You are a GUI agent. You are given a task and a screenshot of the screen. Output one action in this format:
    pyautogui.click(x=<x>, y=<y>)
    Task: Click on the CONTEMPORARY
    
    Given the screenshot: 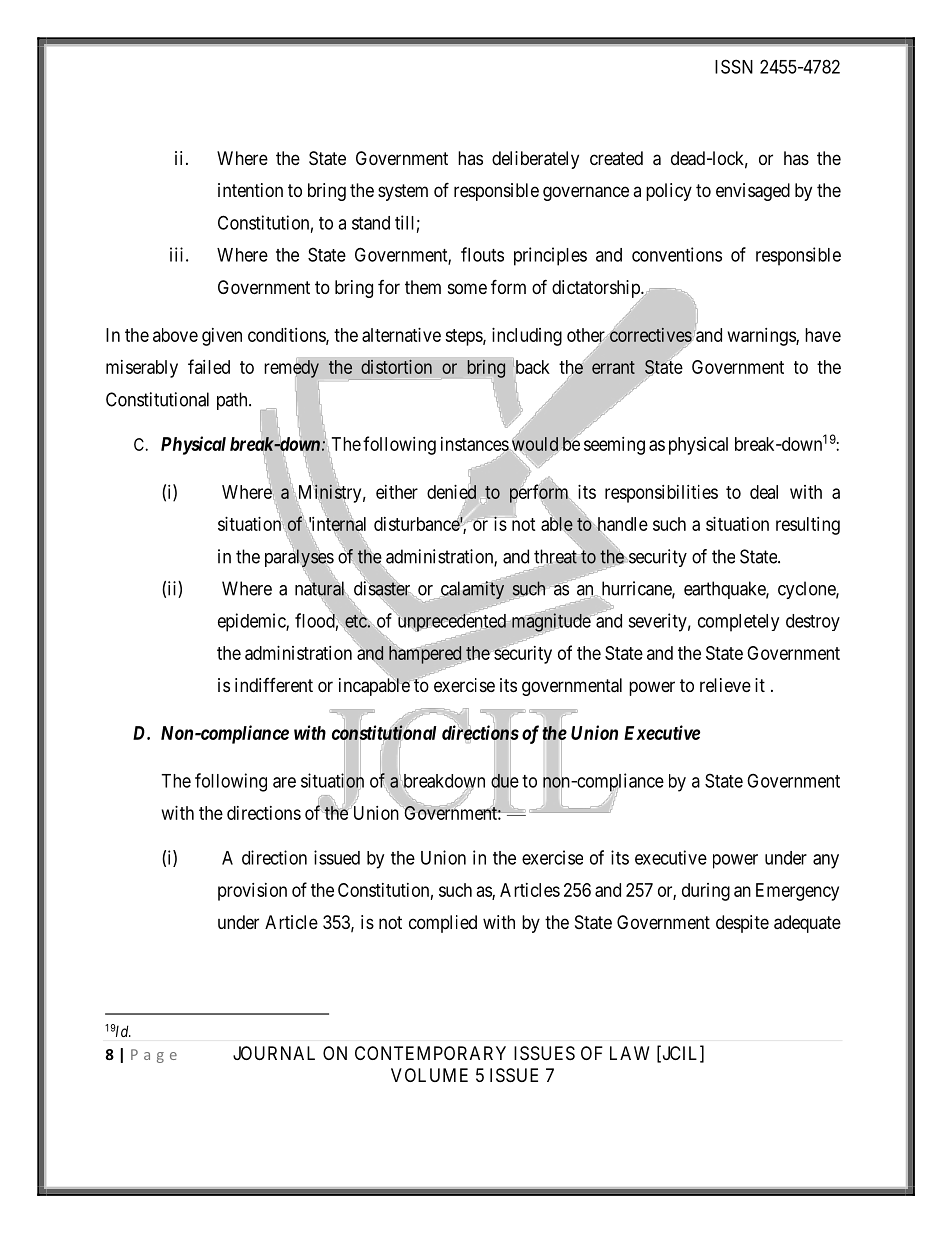 What is the action you would take?
    pyautogui.click(x=430, y=1053)
